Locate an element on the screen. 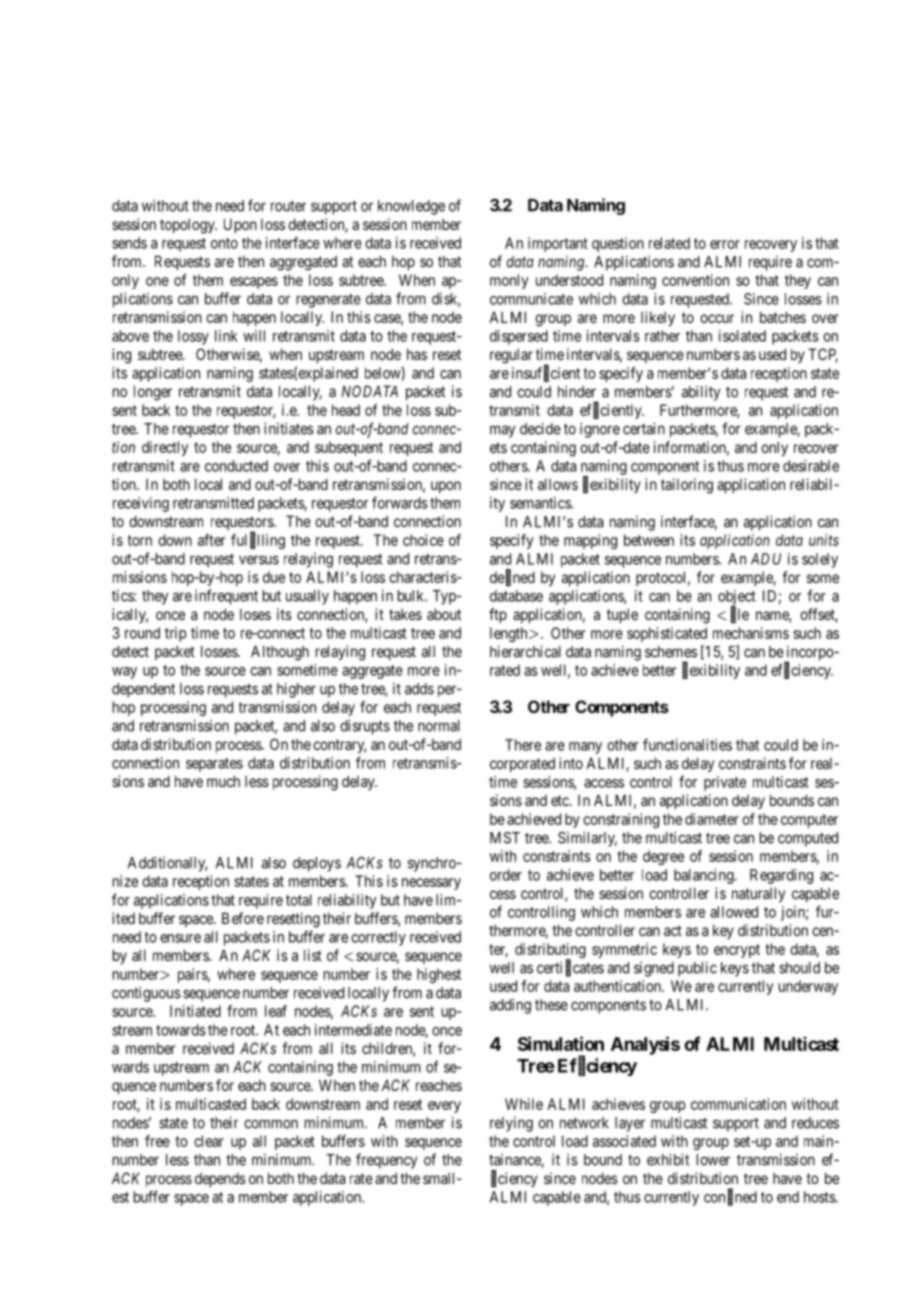  mechanisms is located at coordinates (751, 633).
